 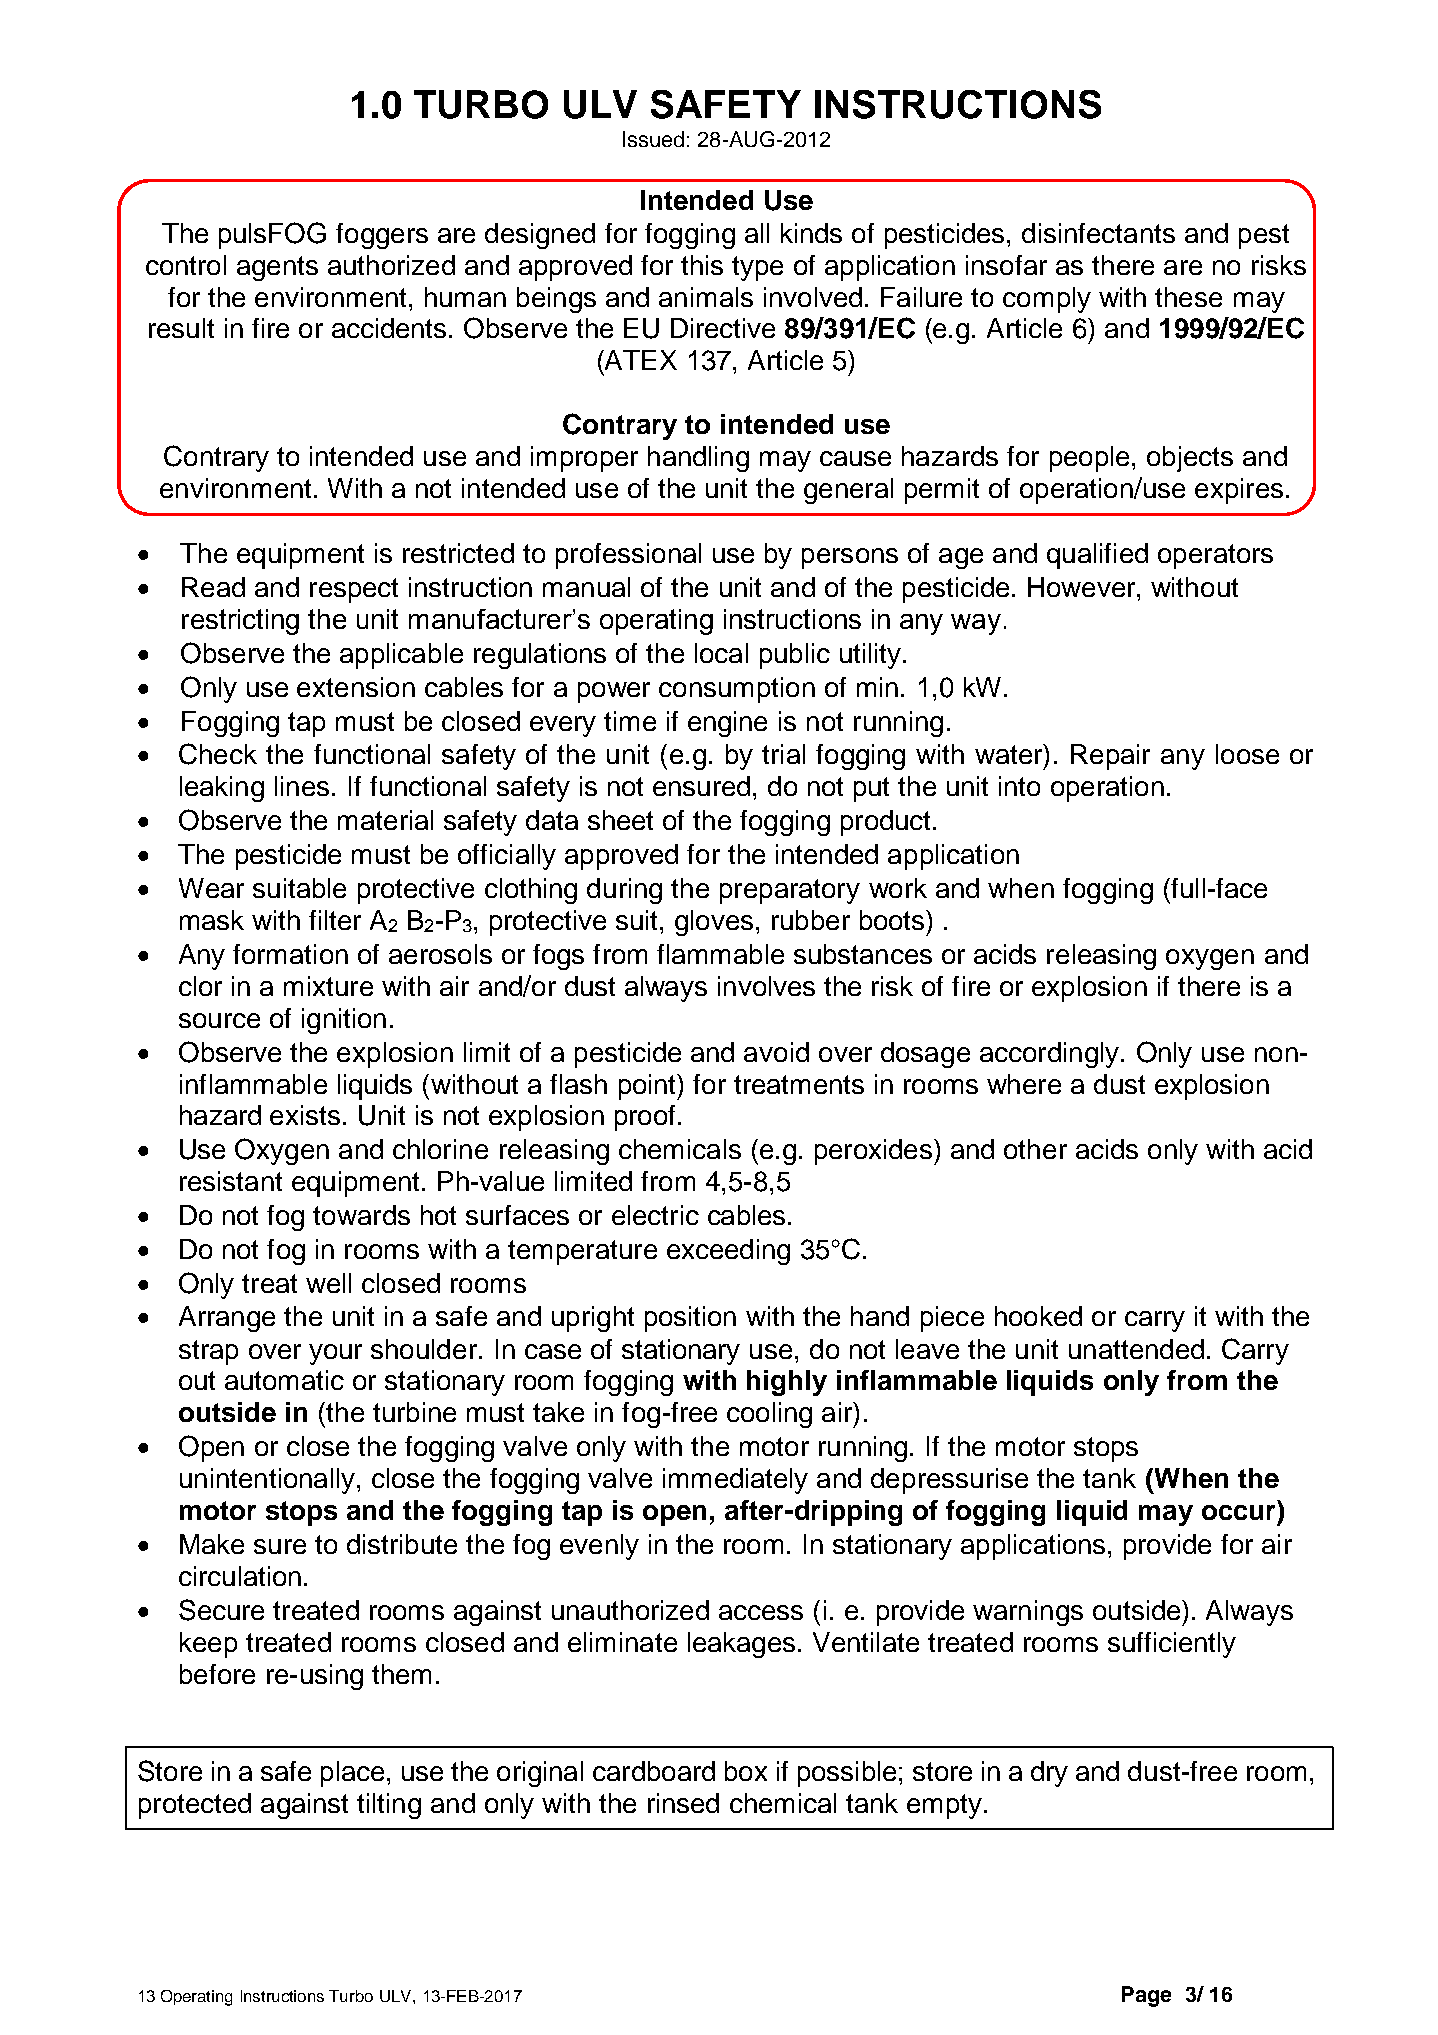 I want to click on this, so click(x=702, y=265).
